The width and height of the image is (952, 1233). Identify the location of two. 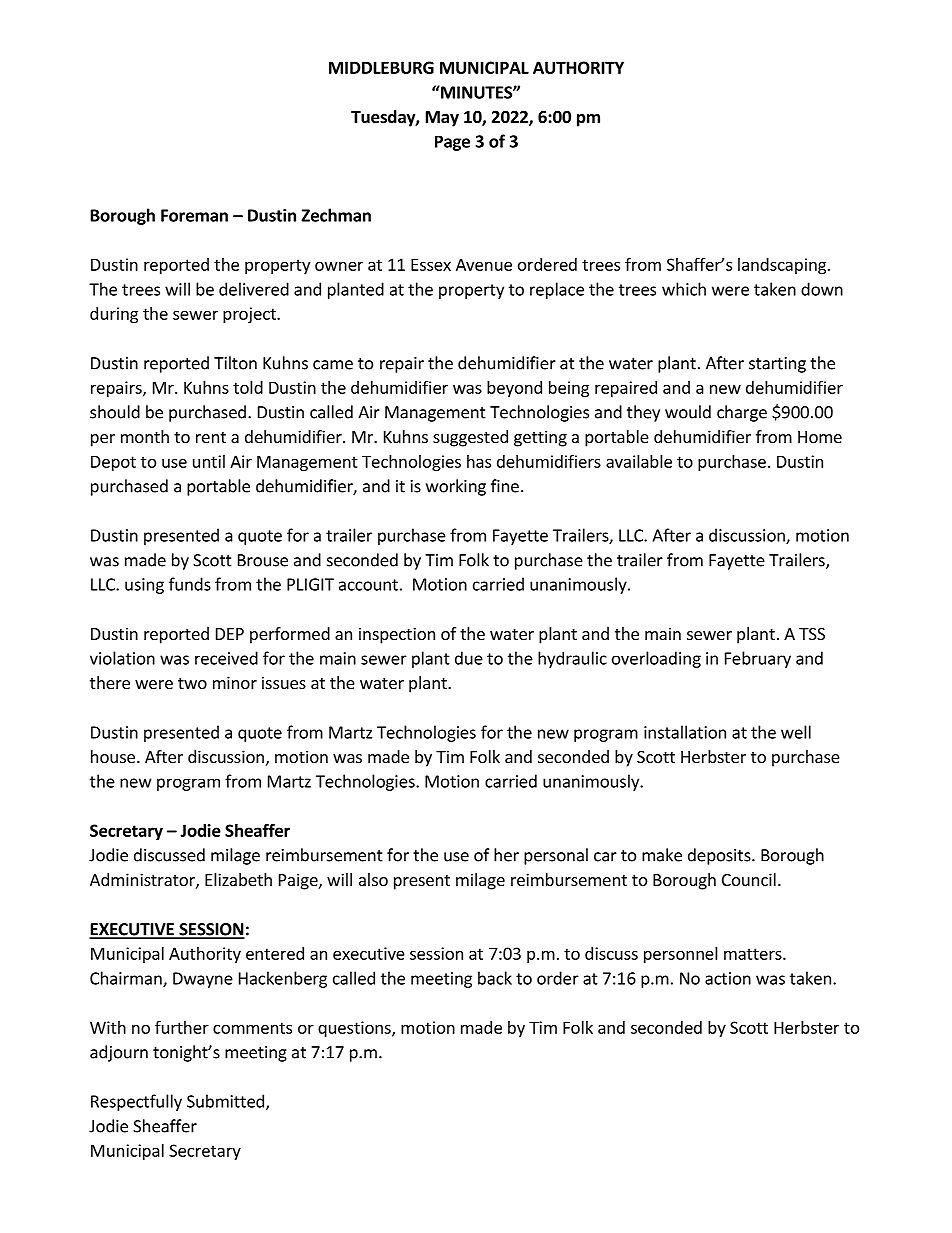
(192, 683).
